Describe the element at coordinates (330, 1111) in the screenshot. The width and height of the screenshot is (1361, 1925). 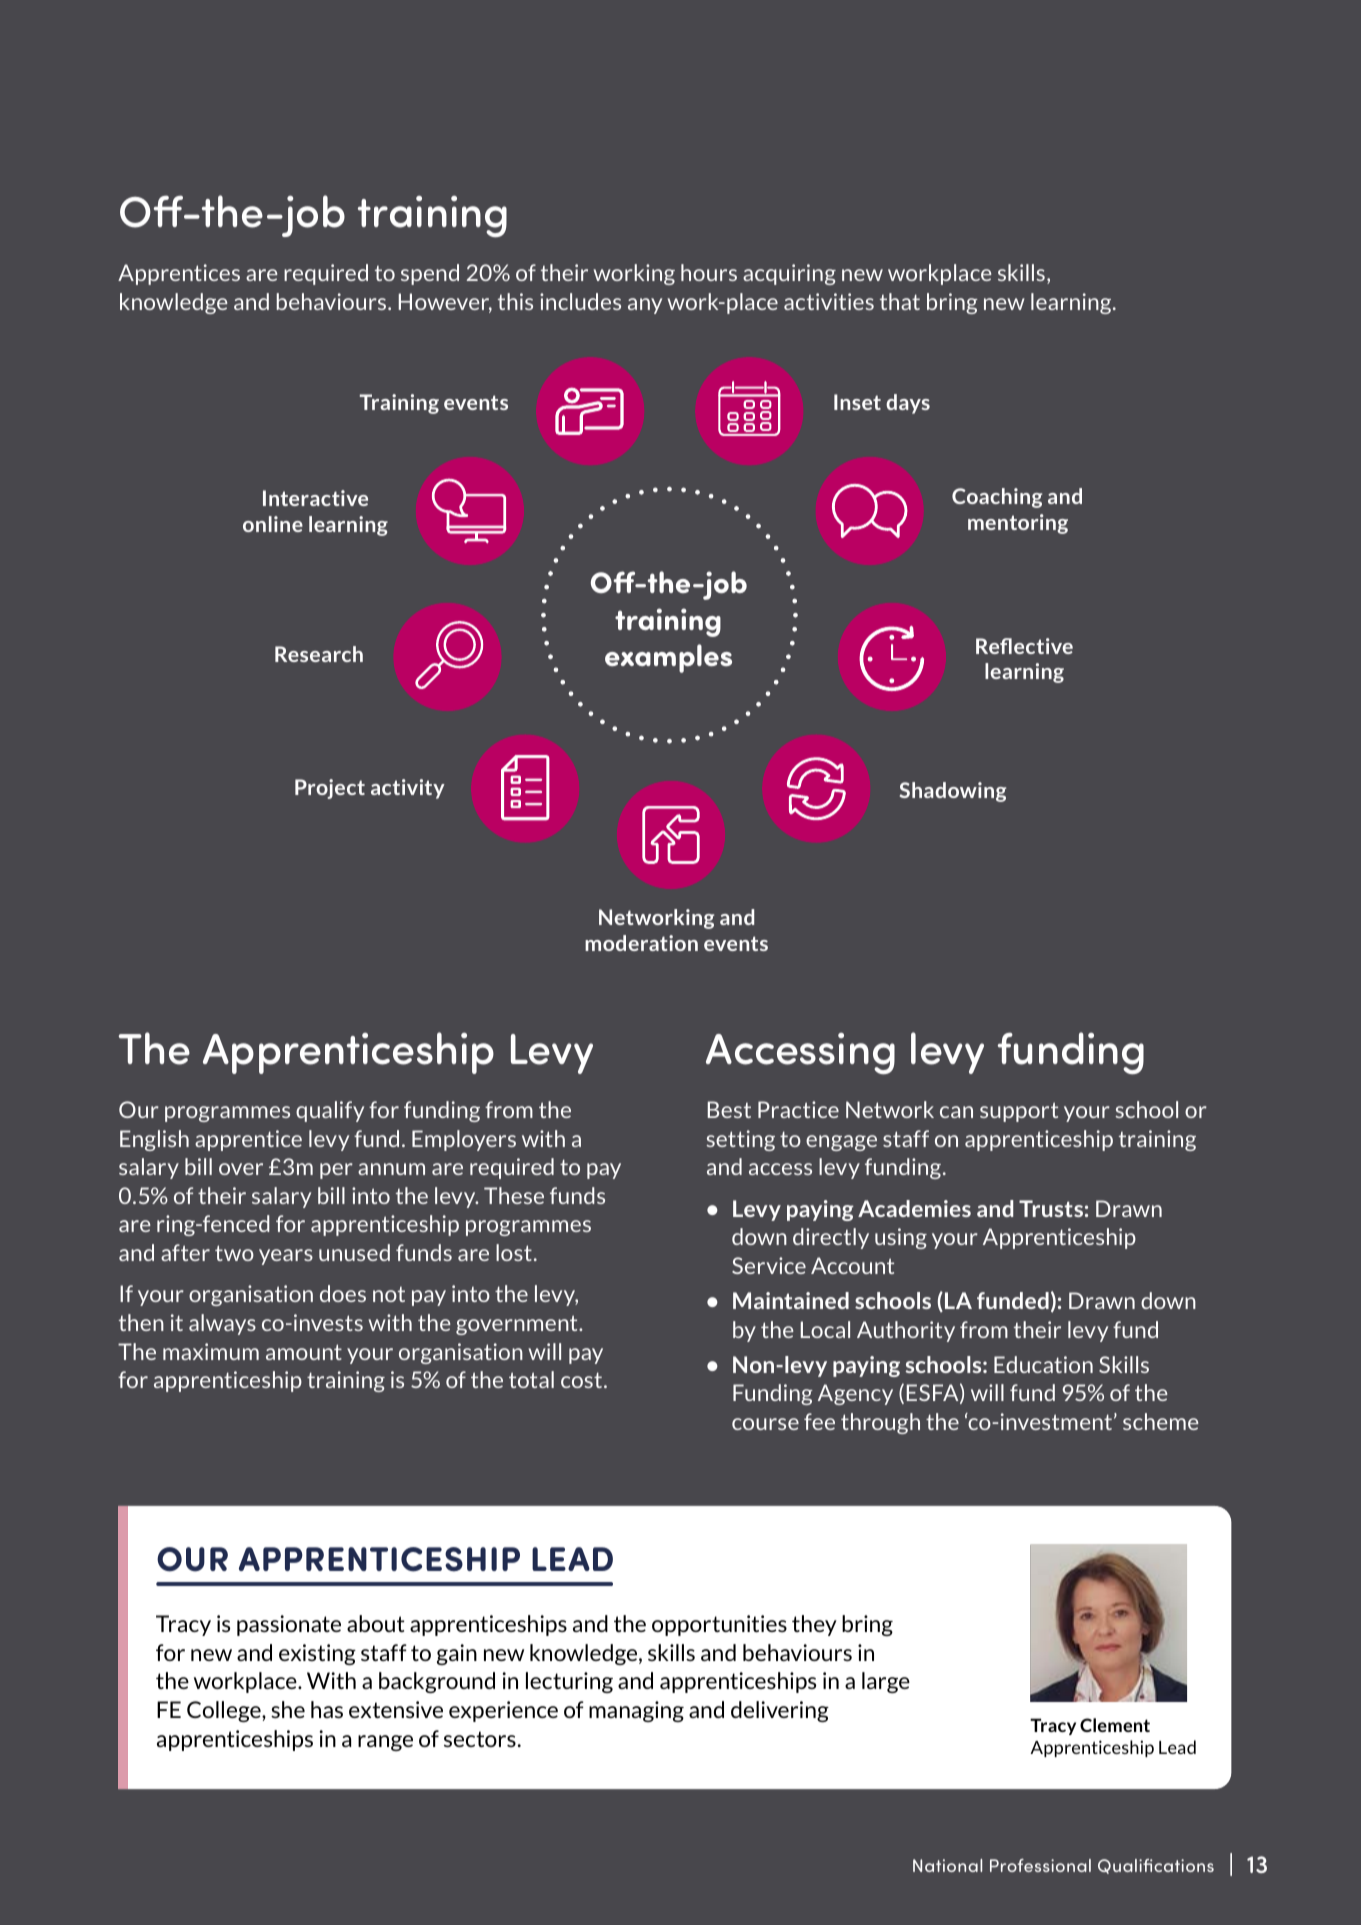
I see `qualify` at that location.
